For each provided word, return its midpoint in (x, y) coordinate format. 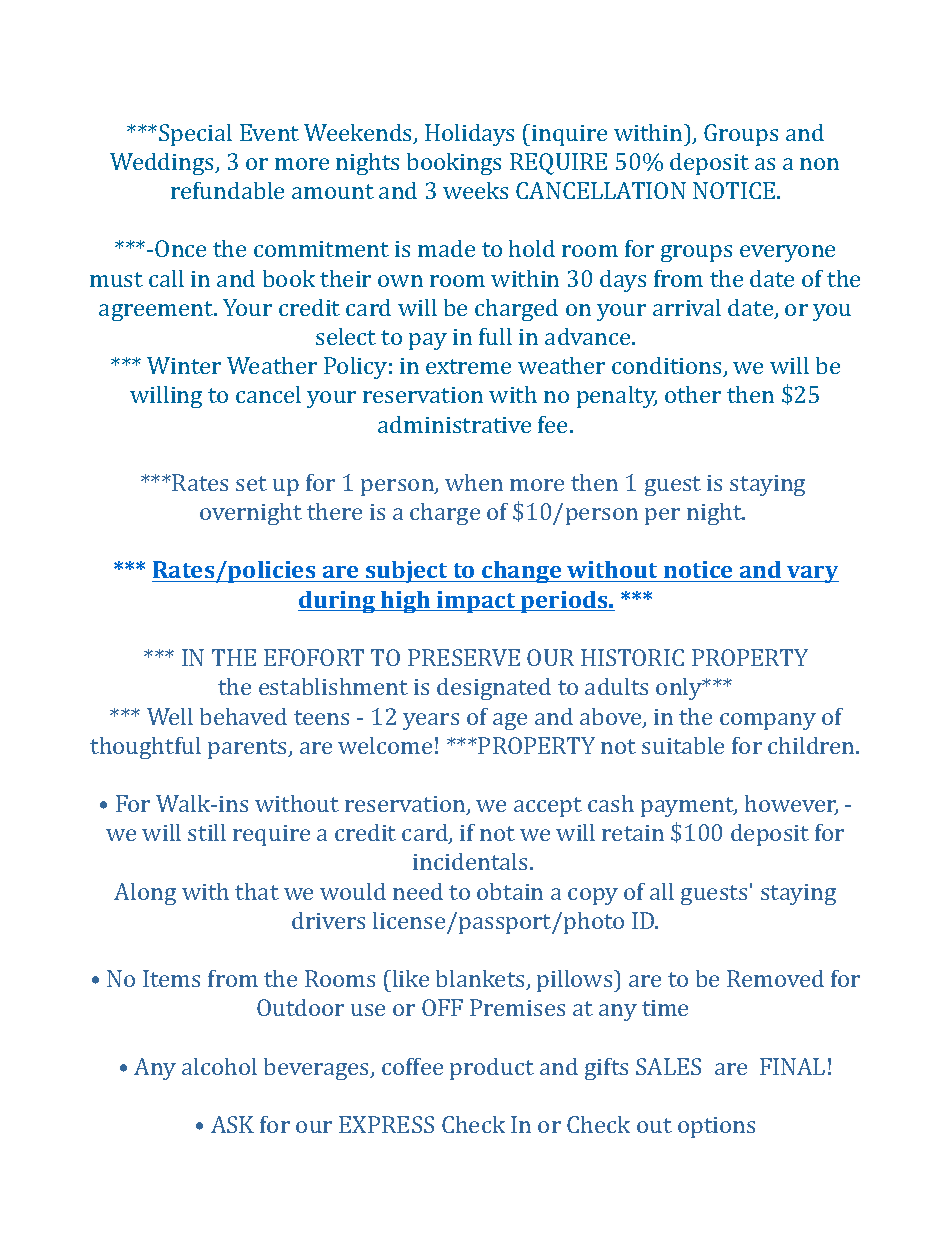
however (791, 805)
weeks (475, 190)
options (716, 1127)
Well (170, 716)
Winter (184, 365)
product (492, 1069)
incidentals (470, 861)
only (680, 689)
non (819, 164)
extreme (468, 366)
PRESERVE (464, 657)
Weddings (163, 164)
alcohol (219, 1066)
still (207, 832)
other (693, 394)
